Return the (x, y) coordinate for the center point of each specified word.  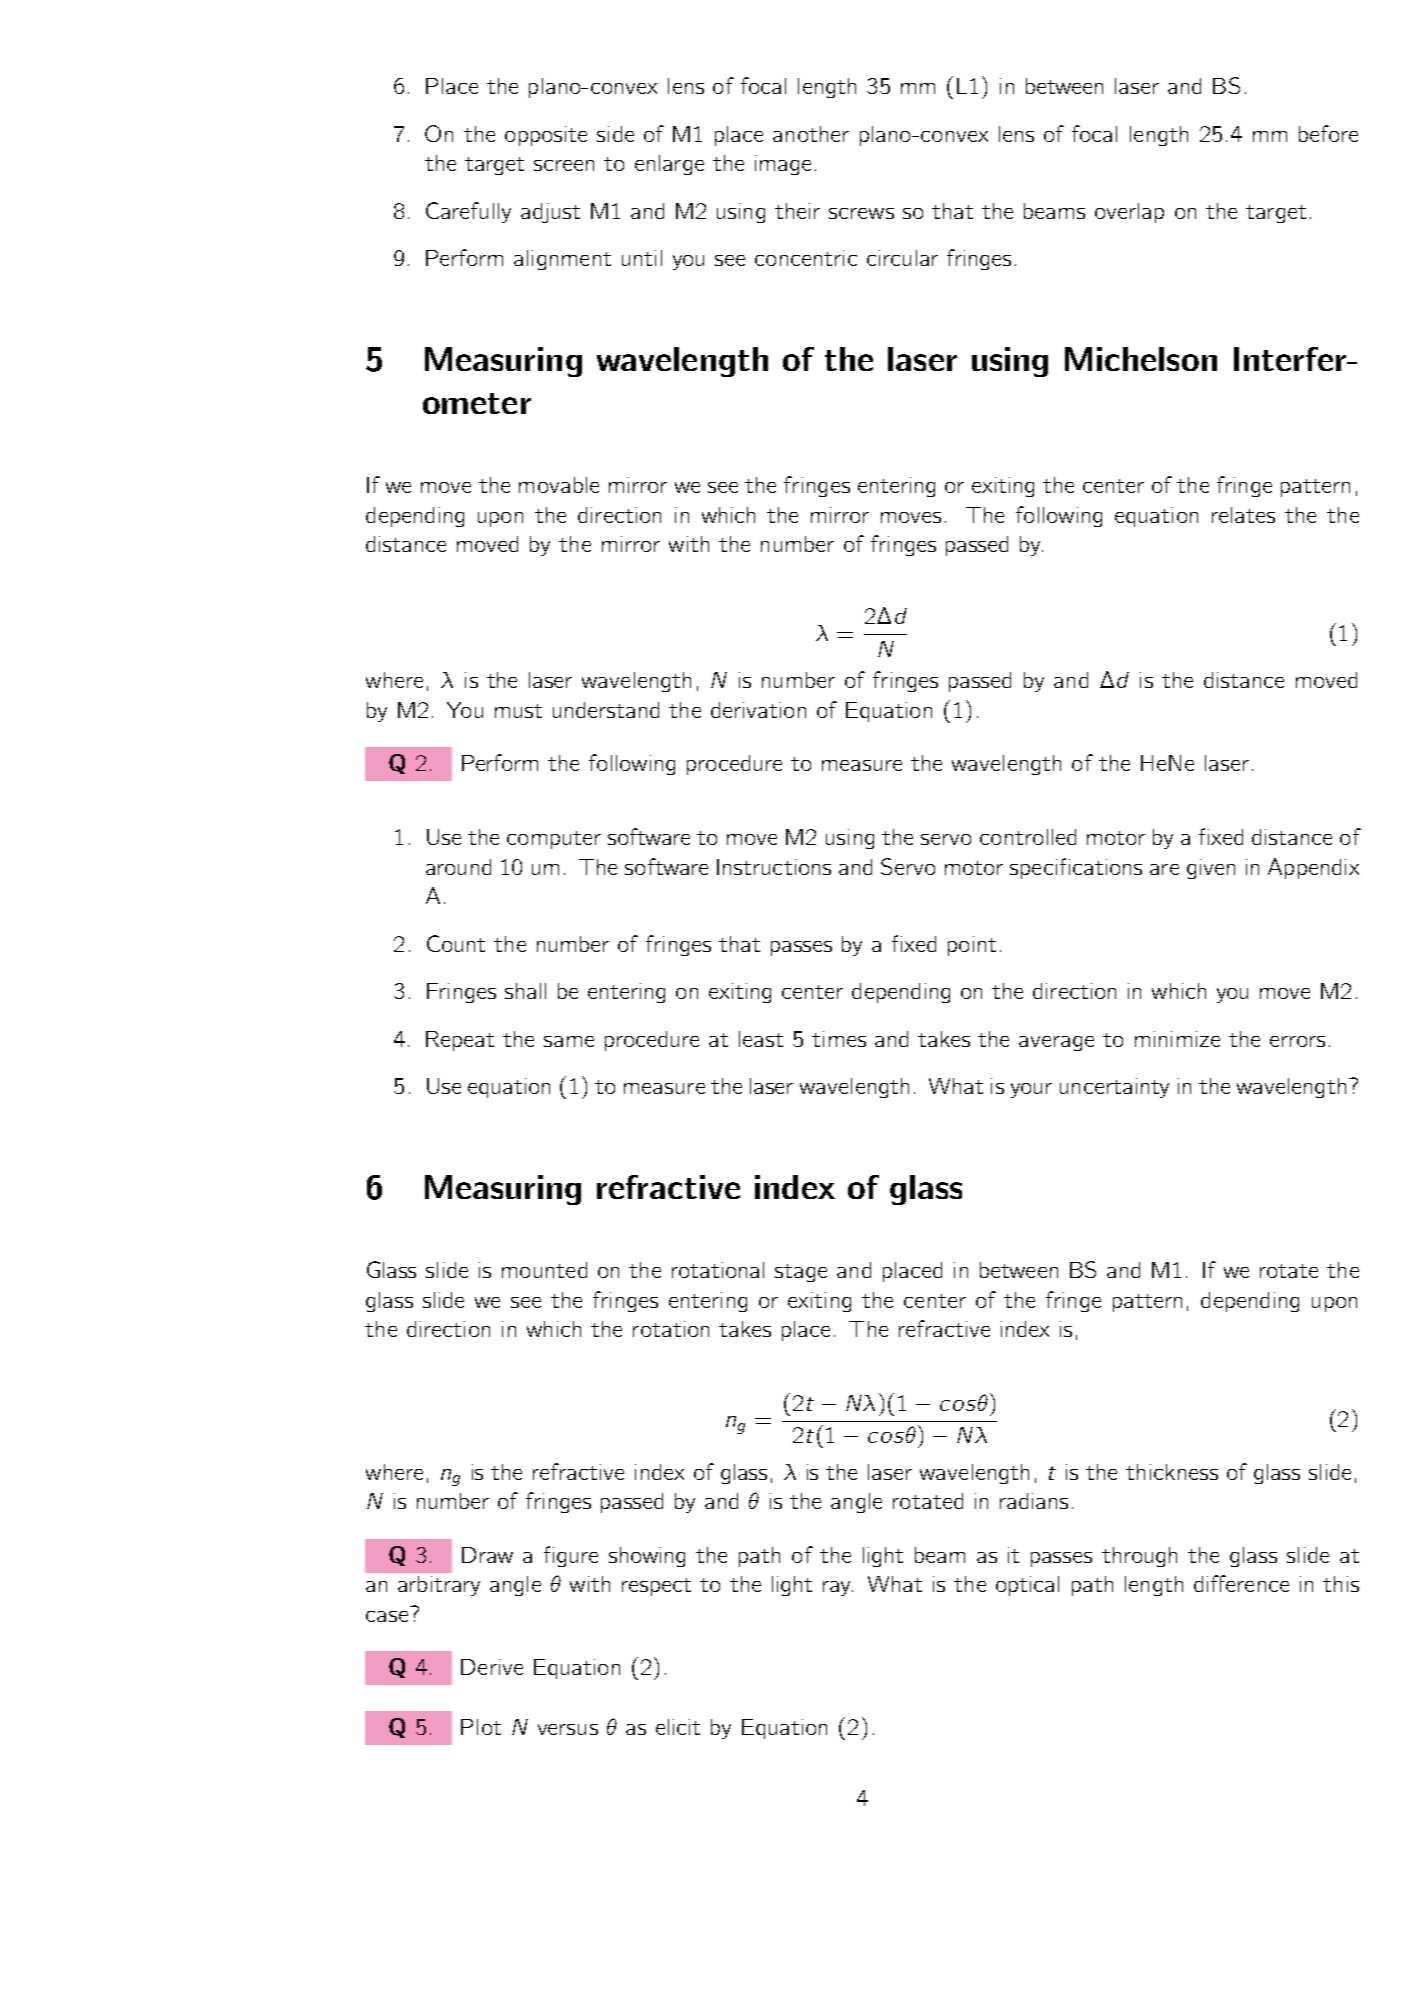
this (1341, 1584)
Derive (492, 1667)
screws (861, 213)
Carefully (468, 212)
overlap (1129, 213)
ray (838, 1588)
